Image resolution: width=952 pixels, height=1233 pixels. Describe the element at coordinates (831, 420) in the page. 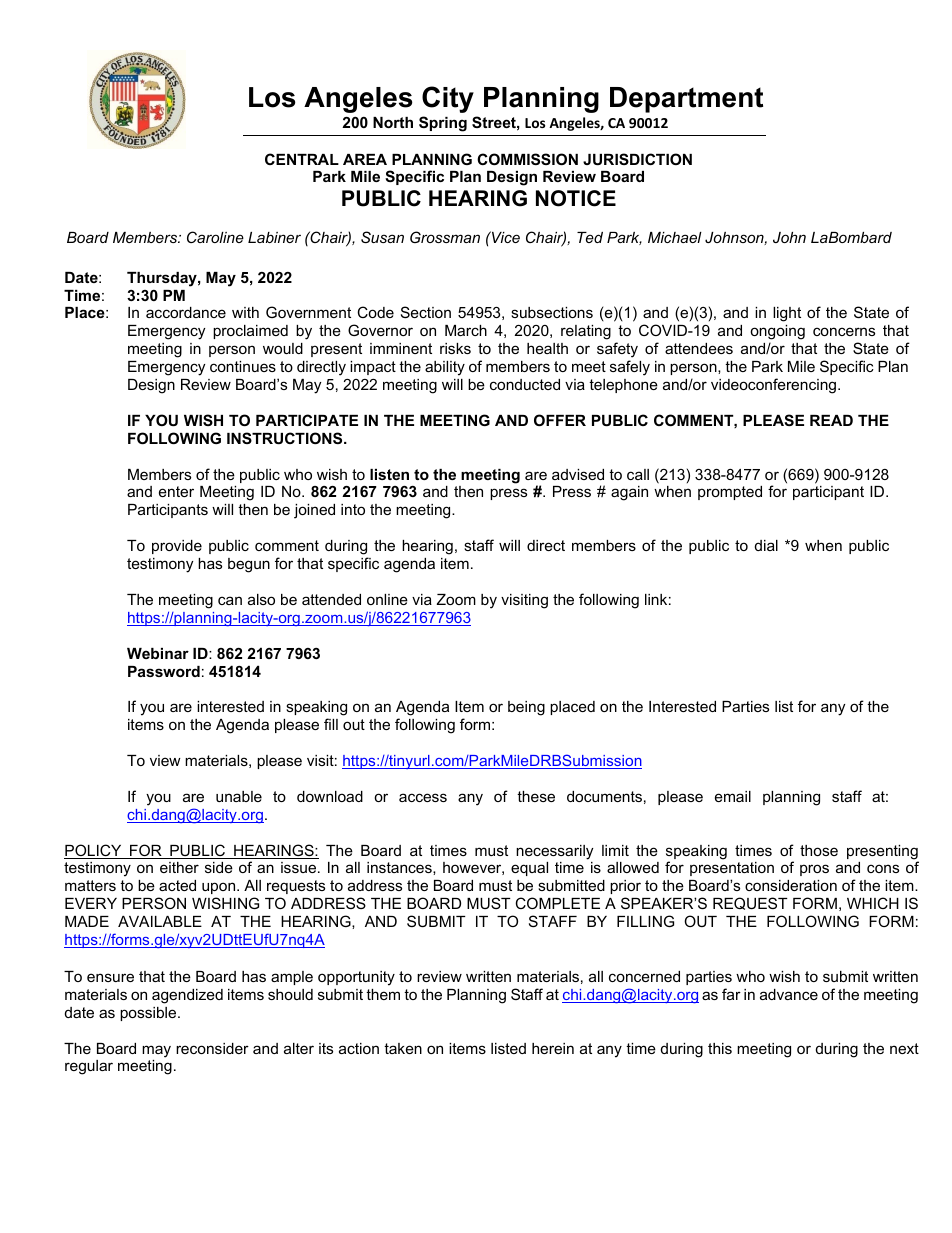

I see `READ` at that location.
